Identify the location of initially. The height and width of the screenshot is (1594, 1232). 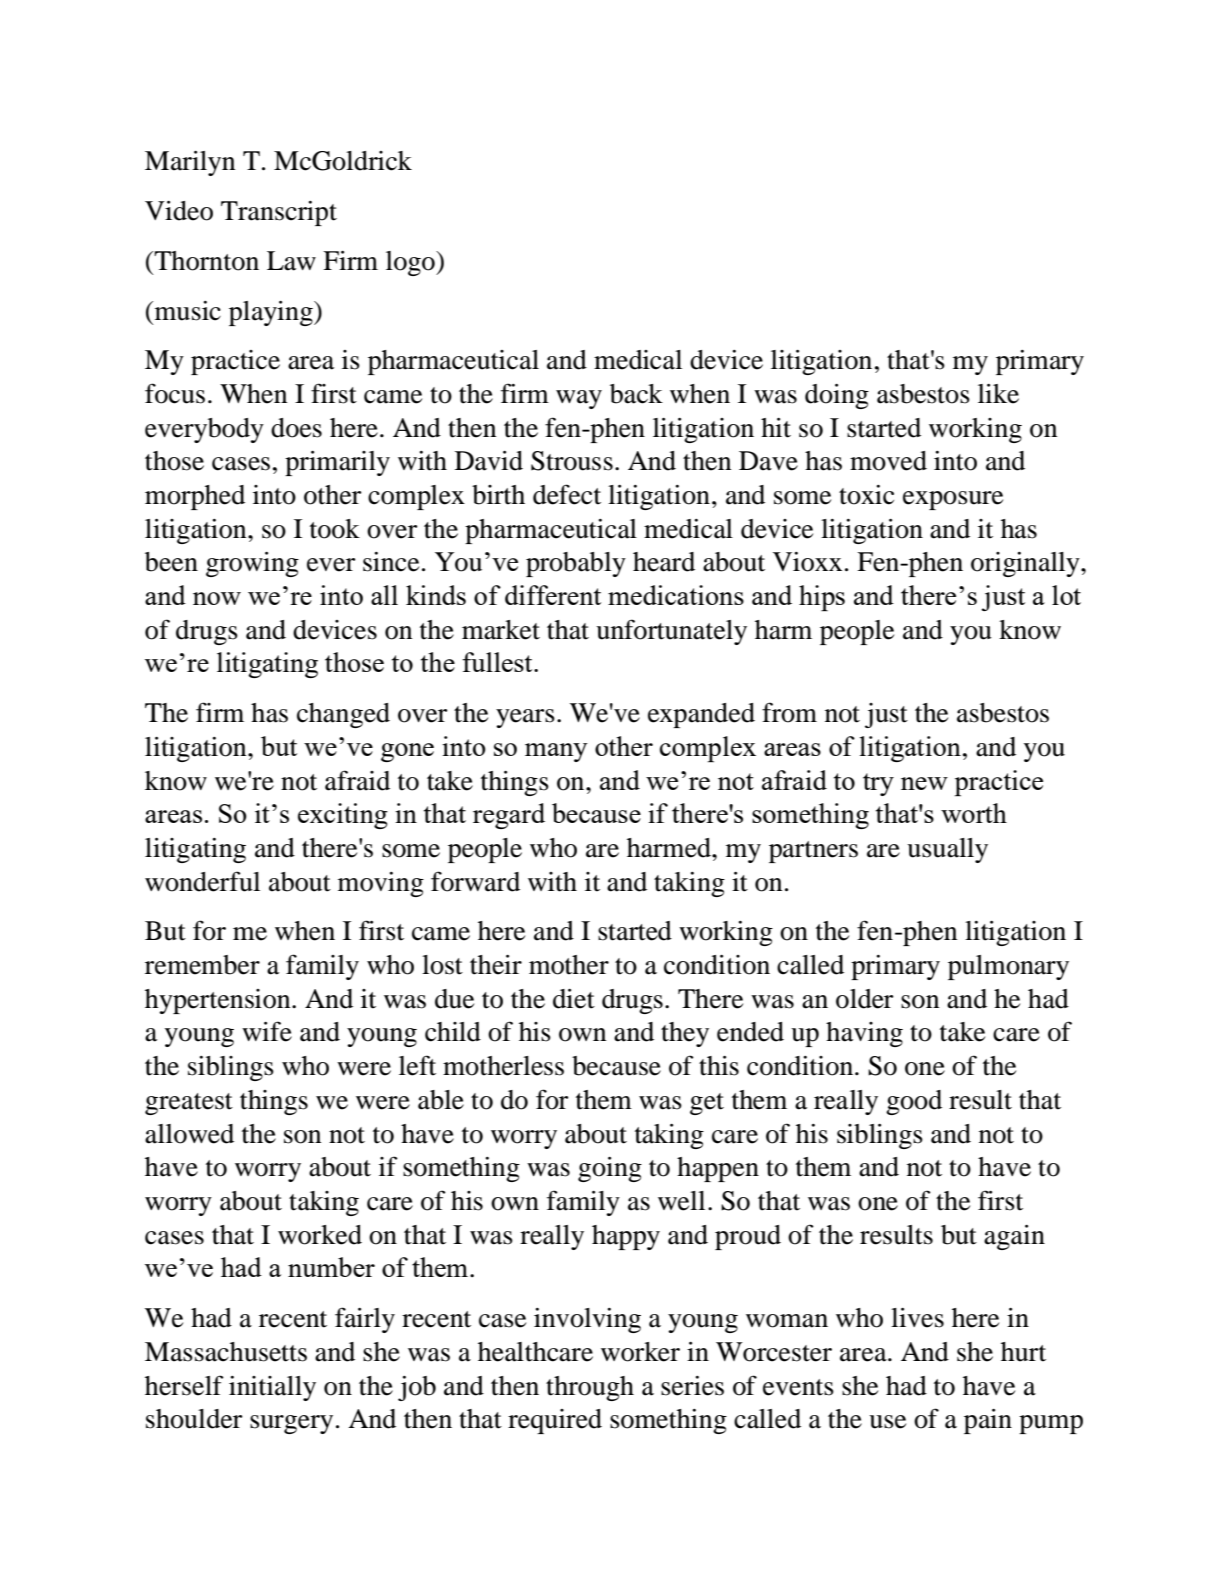
(272, 1388).
